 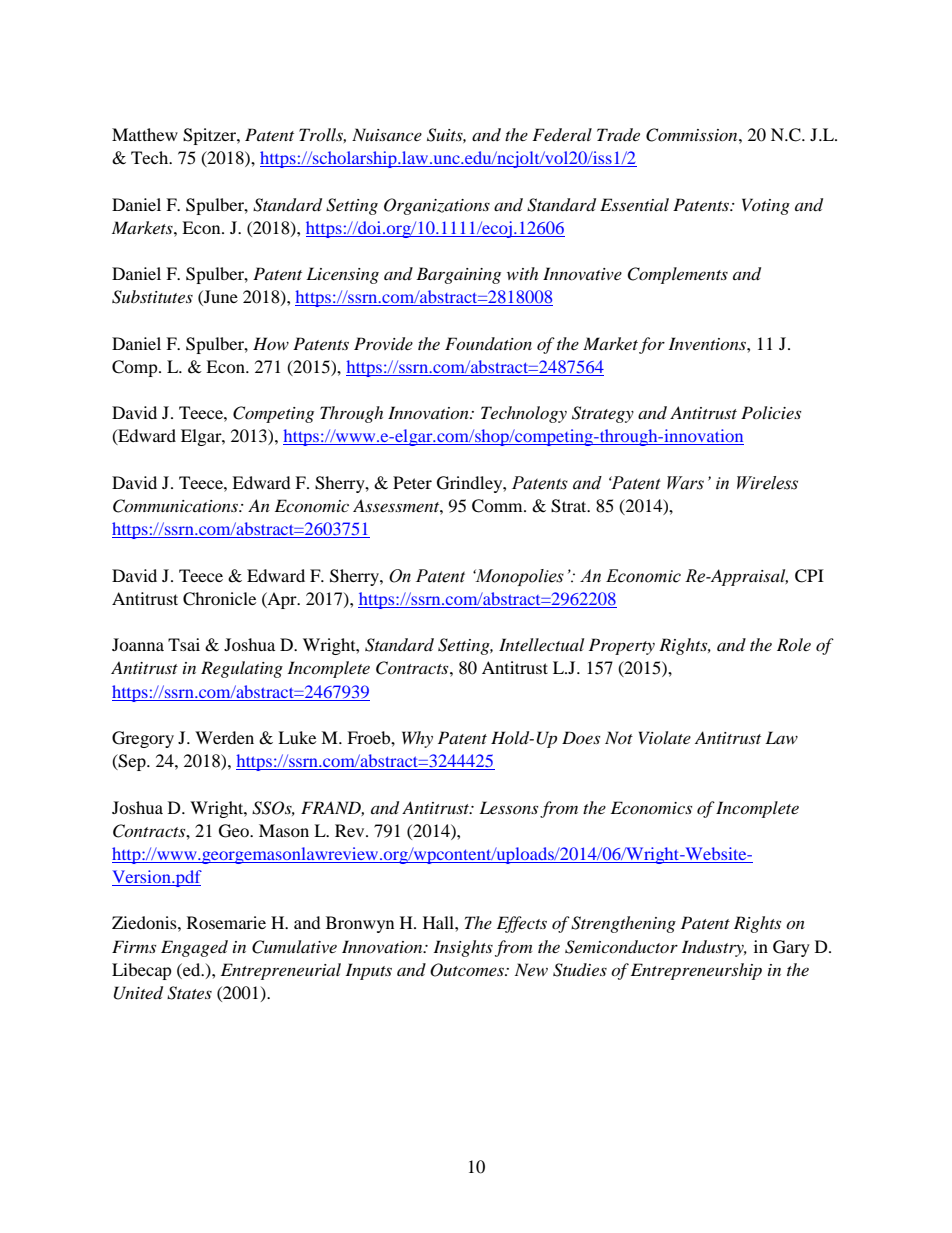 What do you see at coordinates (508, 807) in the image?
I see `Lessons` at bounding box center [508, 807].
